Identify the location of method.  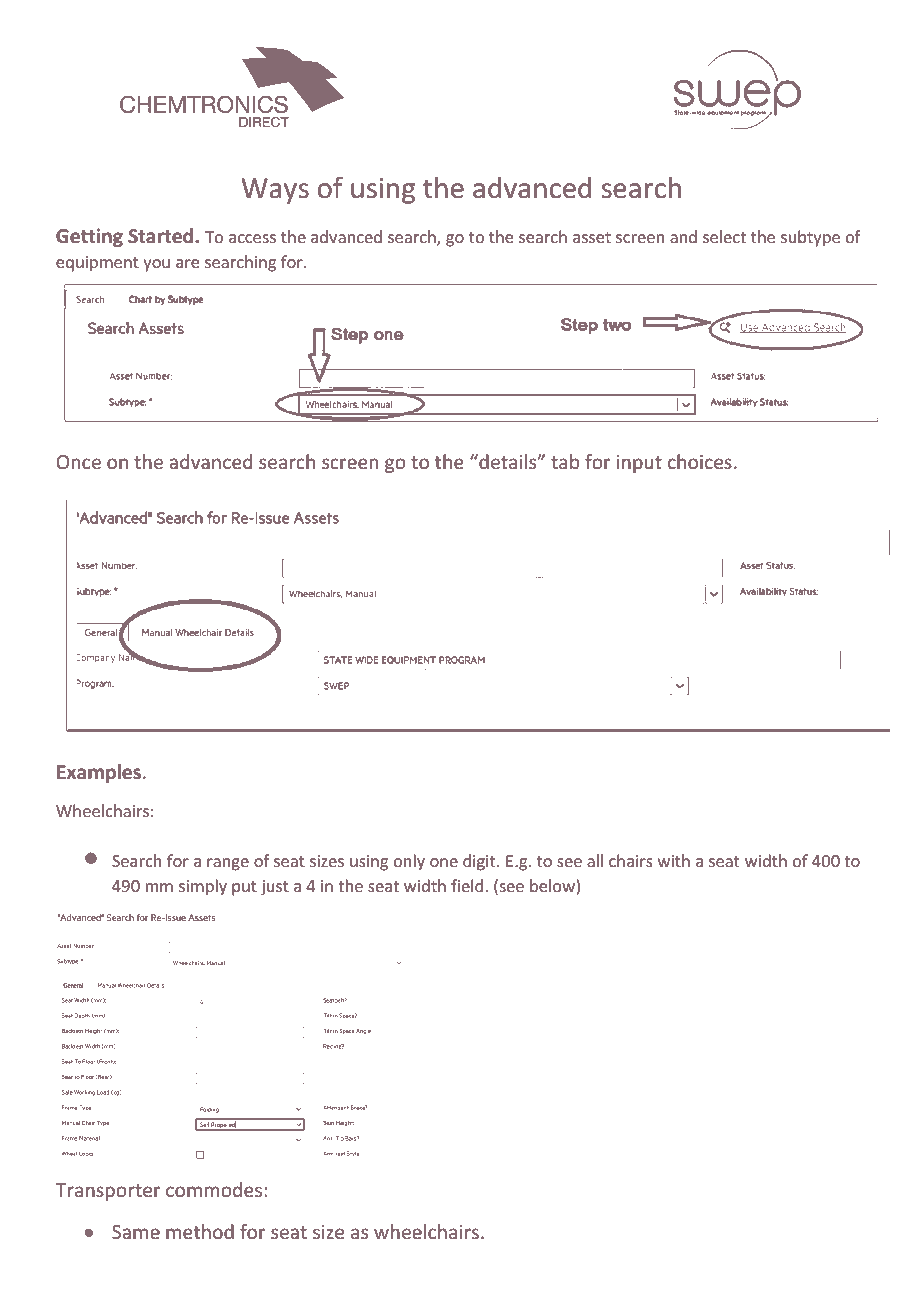
(200, 1231).
